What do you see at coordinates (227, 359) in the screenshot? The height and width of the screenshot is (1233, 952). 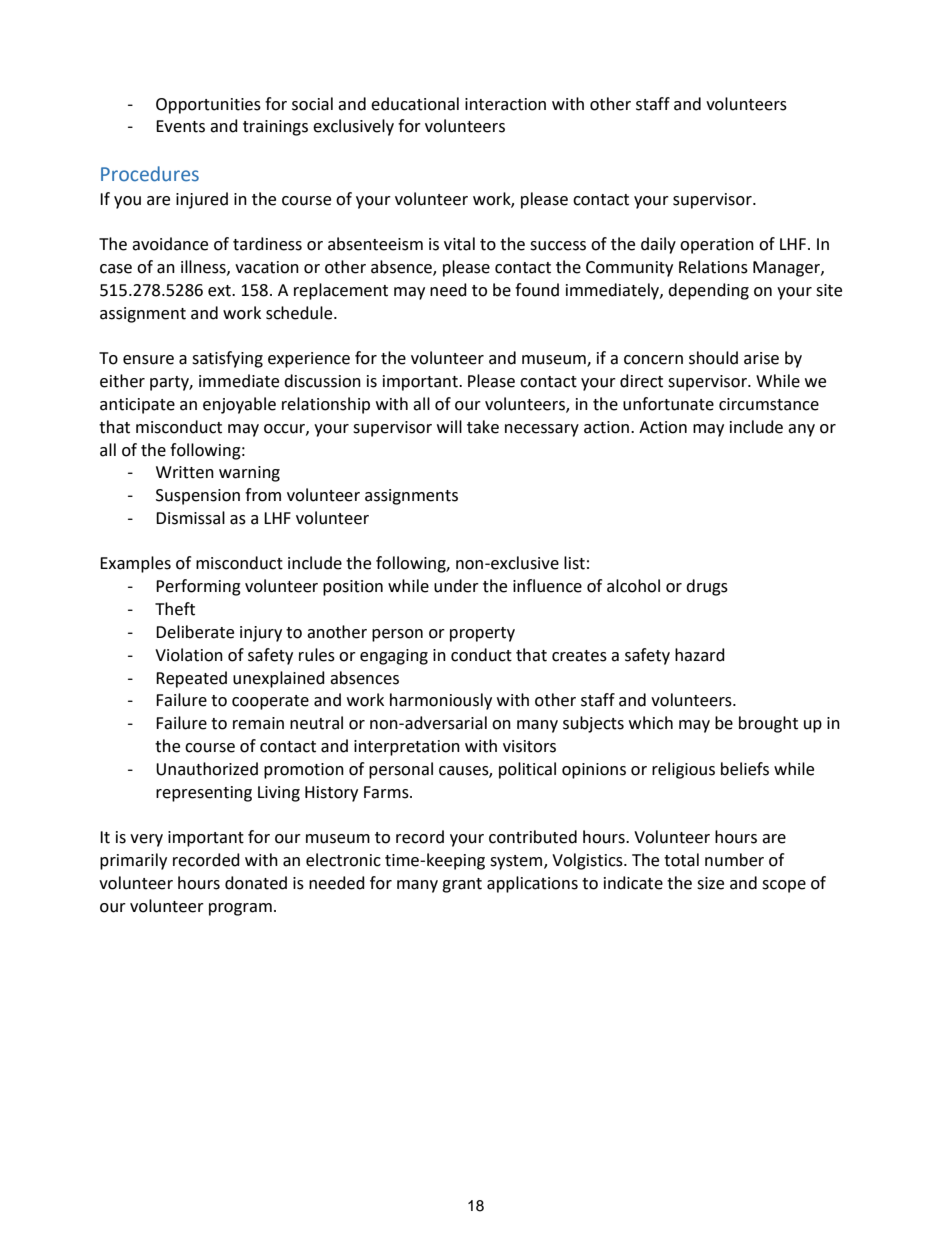 I see `satisfying` at bounding box center [227, 359].
